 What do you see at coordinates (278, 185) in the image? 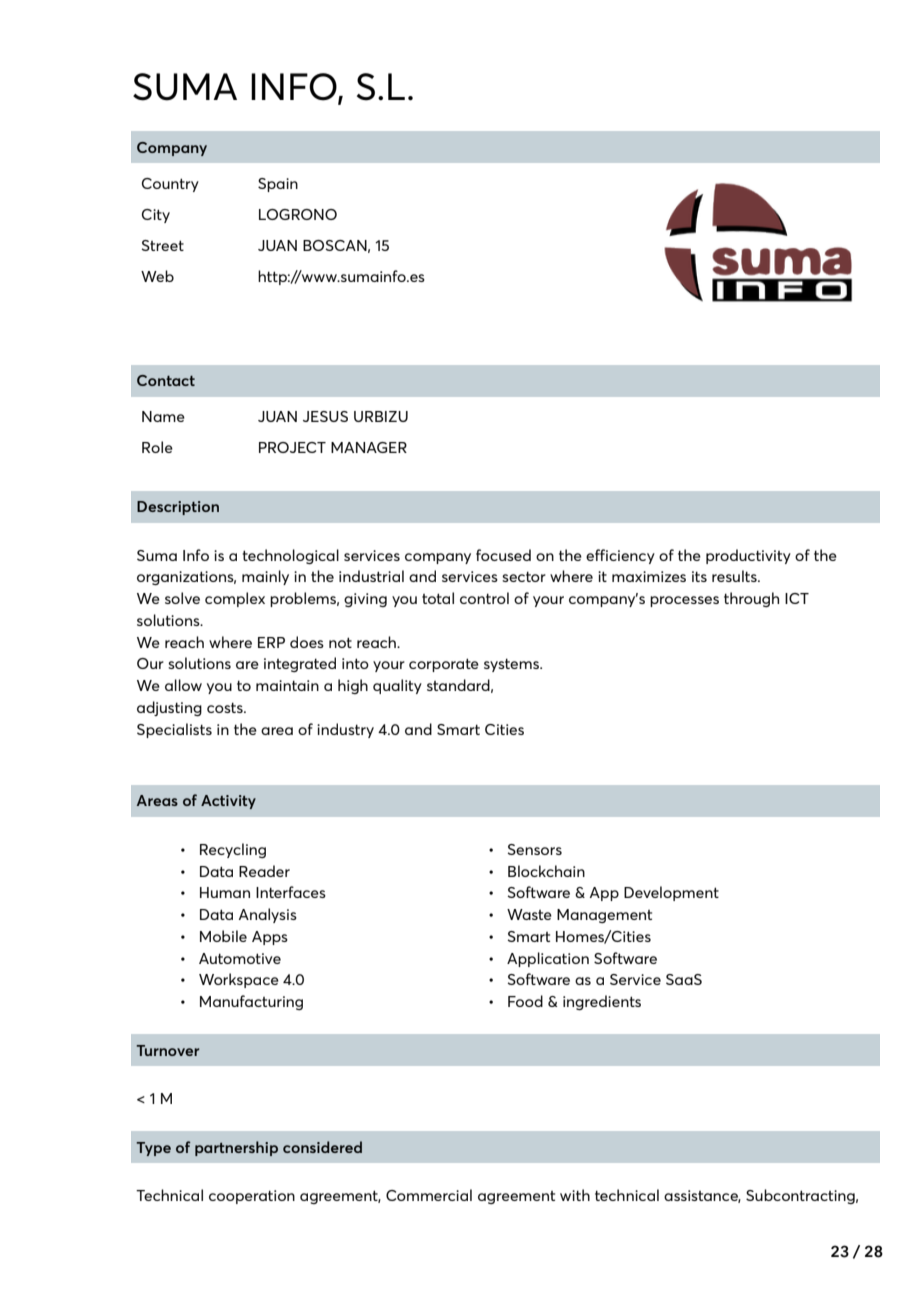
I see `Spain` at bounding box center [278, 185].
